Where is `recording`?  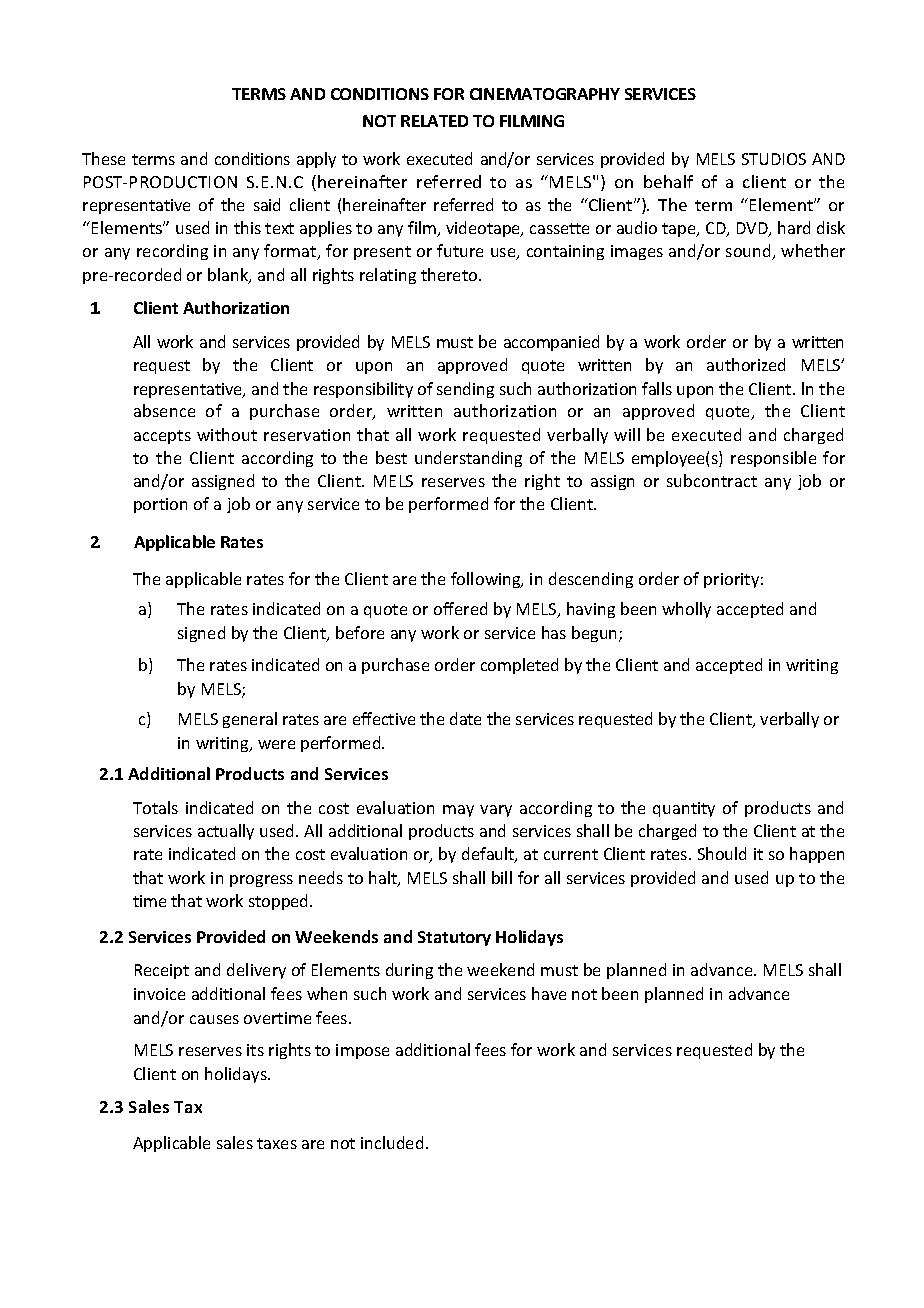 recording is located at coordinates (172, 252).
